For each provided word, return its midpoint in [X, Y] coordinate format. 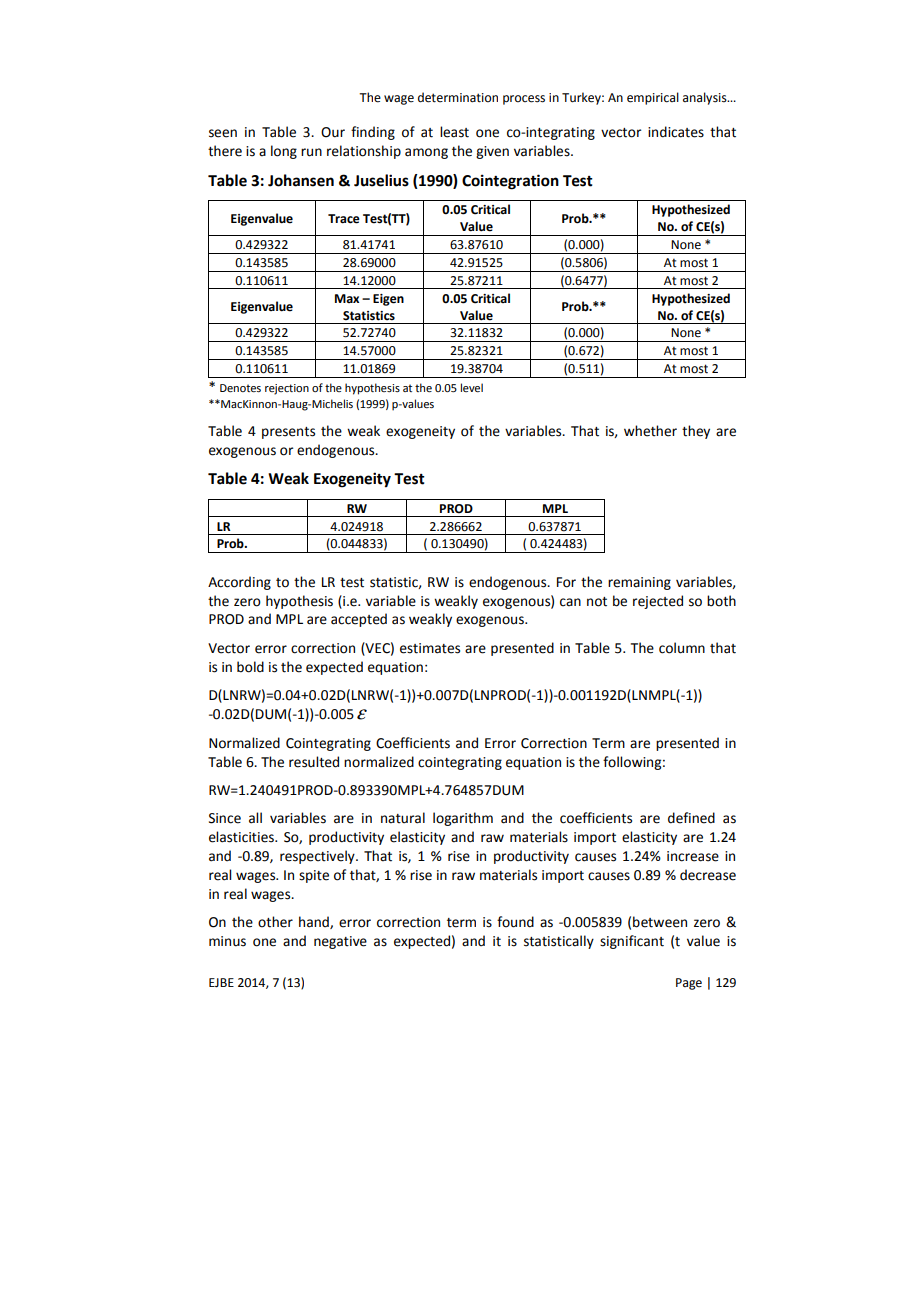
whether [650, 431]
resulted [314, 762]
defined [691, 818]
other [275, 922]
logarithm [463, 819]
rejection [287, 389]
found [515, 922]
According [239, 583]
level [472, 387]
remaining [639, 583]
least [454, 132]
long [284, 152]
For [566, 582]
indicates [676, 132]
